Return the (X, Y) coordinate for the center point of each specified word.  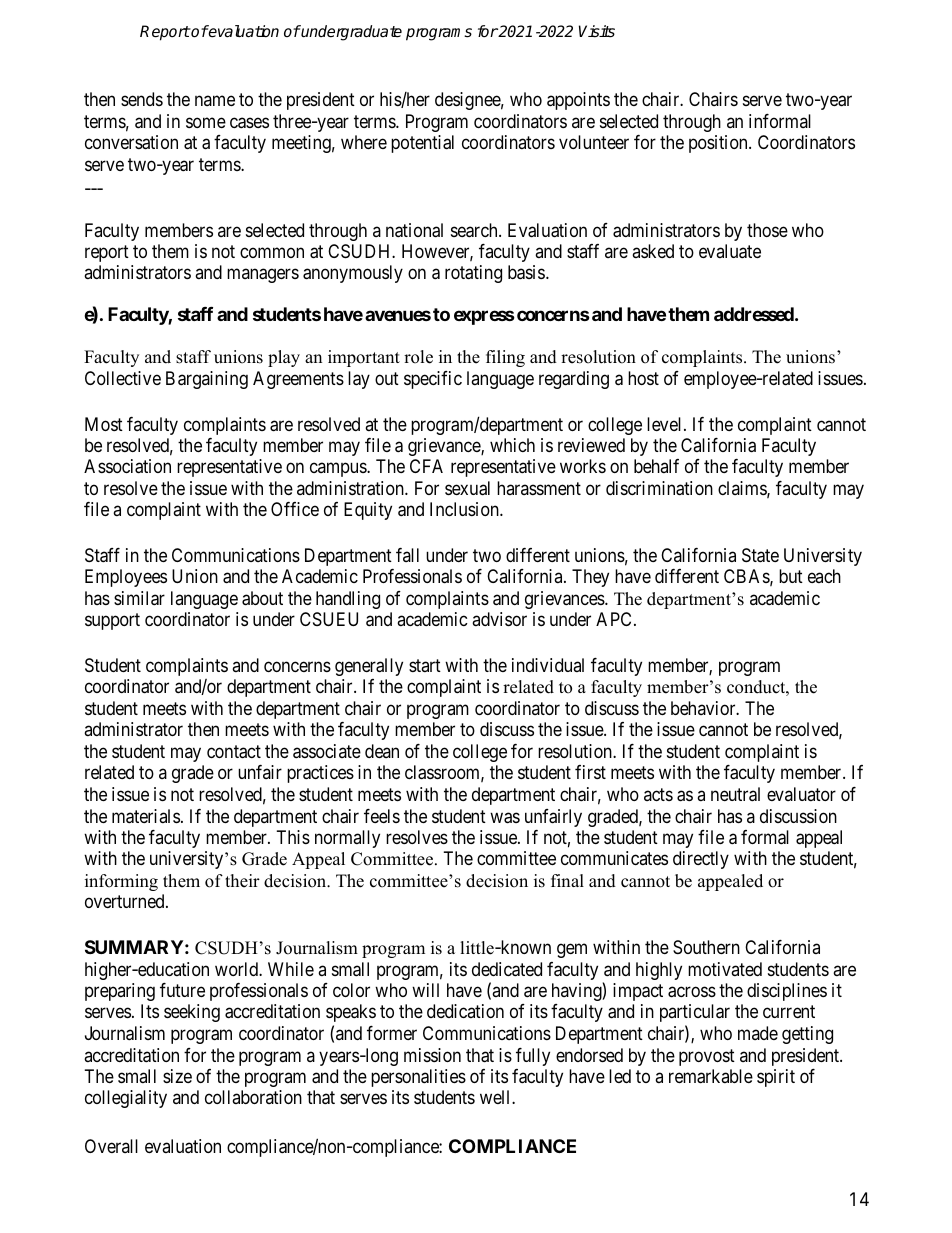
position (719, 144)
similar (139, 598)
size (177, 1076)
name (215, 101)
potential (422, 144)
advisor (499, 619)
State (760, 555)
